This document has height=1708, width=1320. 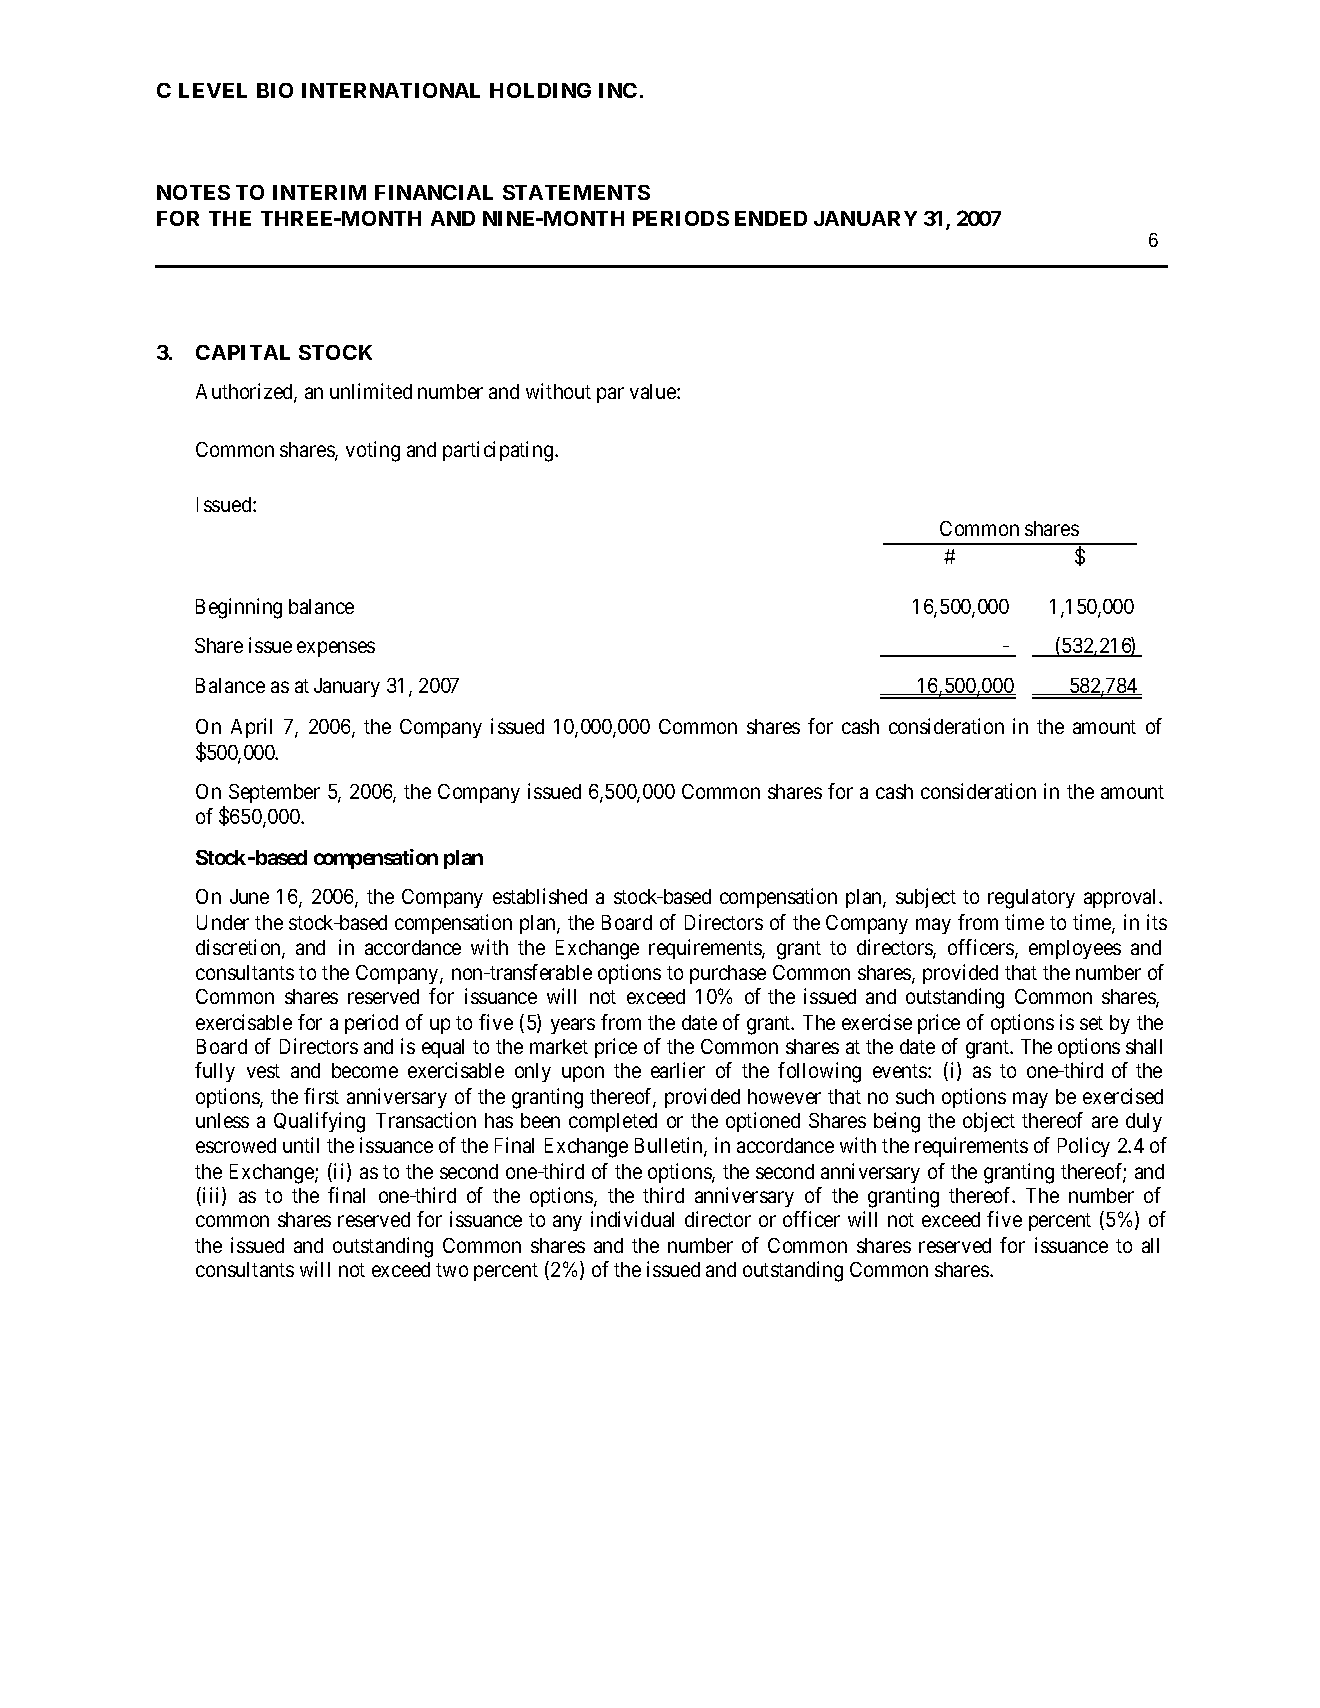 What do you see at coordinates (540, 896) in the document?
I see `established` at bounding box center [540, 896].
